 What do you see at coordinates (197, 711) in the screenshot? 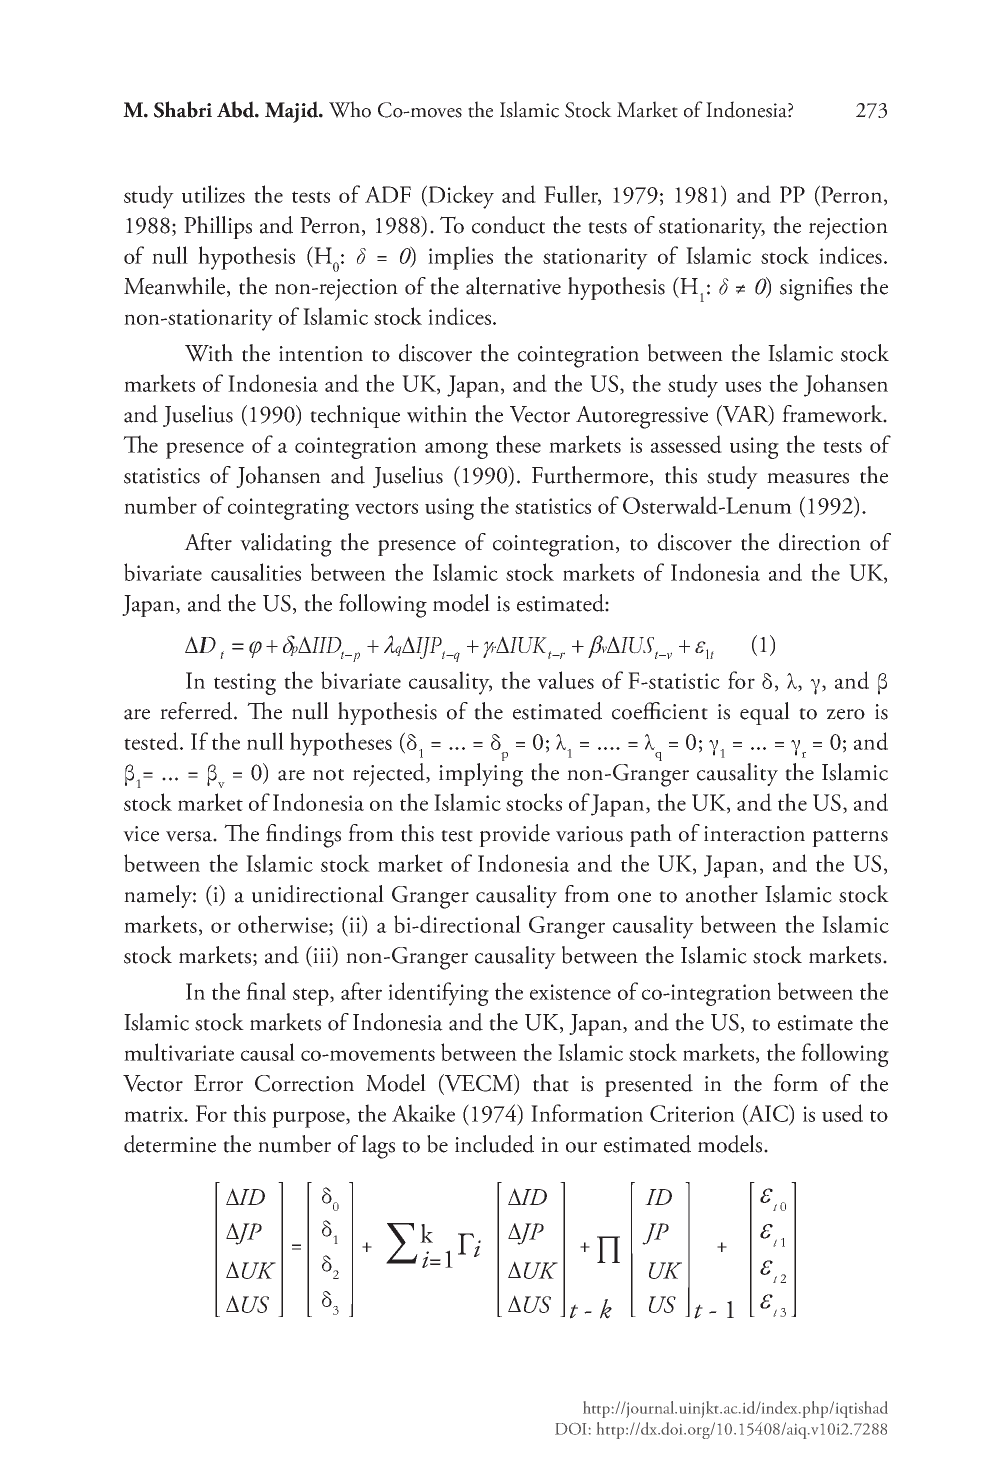
I see `referred` at bounding box center [197, 711].
